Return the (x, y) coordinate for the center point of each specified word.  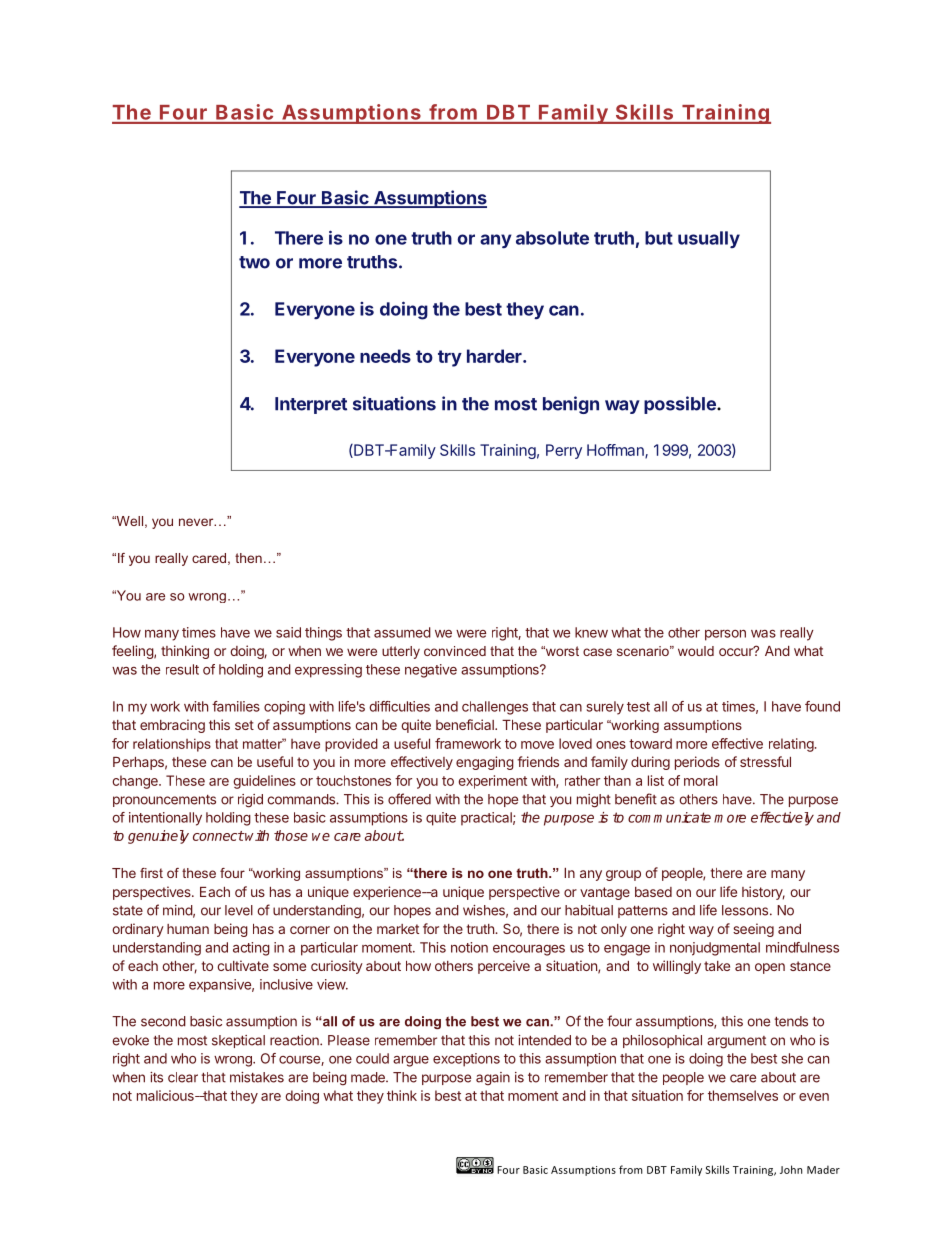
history (763, 893)
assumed (402, 632)
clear (183, 1077)
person (725, 635)
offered (409, 799)
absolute (552, 238)
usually (709, 239)
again (493, 1079)
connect (218, 836)
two (254, 262)
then (248, 558)
